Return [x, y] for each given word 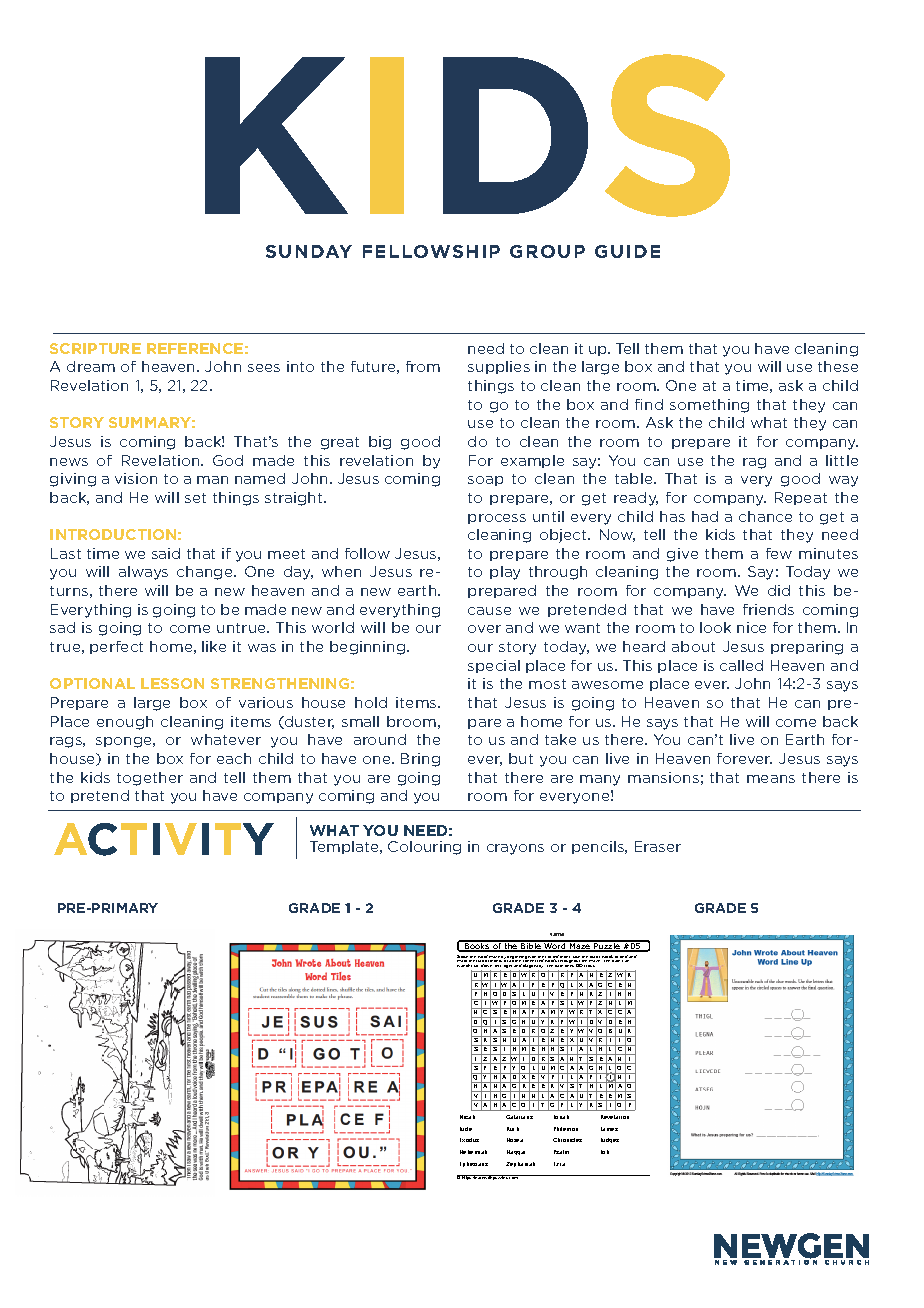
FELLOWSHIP [431, 251]
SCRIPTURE [95, 348]
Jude [466, 1129]
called [741, 665]
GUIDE [627, 251]
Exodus [469, 1140]
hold [371, 702]
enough [125, 723]
